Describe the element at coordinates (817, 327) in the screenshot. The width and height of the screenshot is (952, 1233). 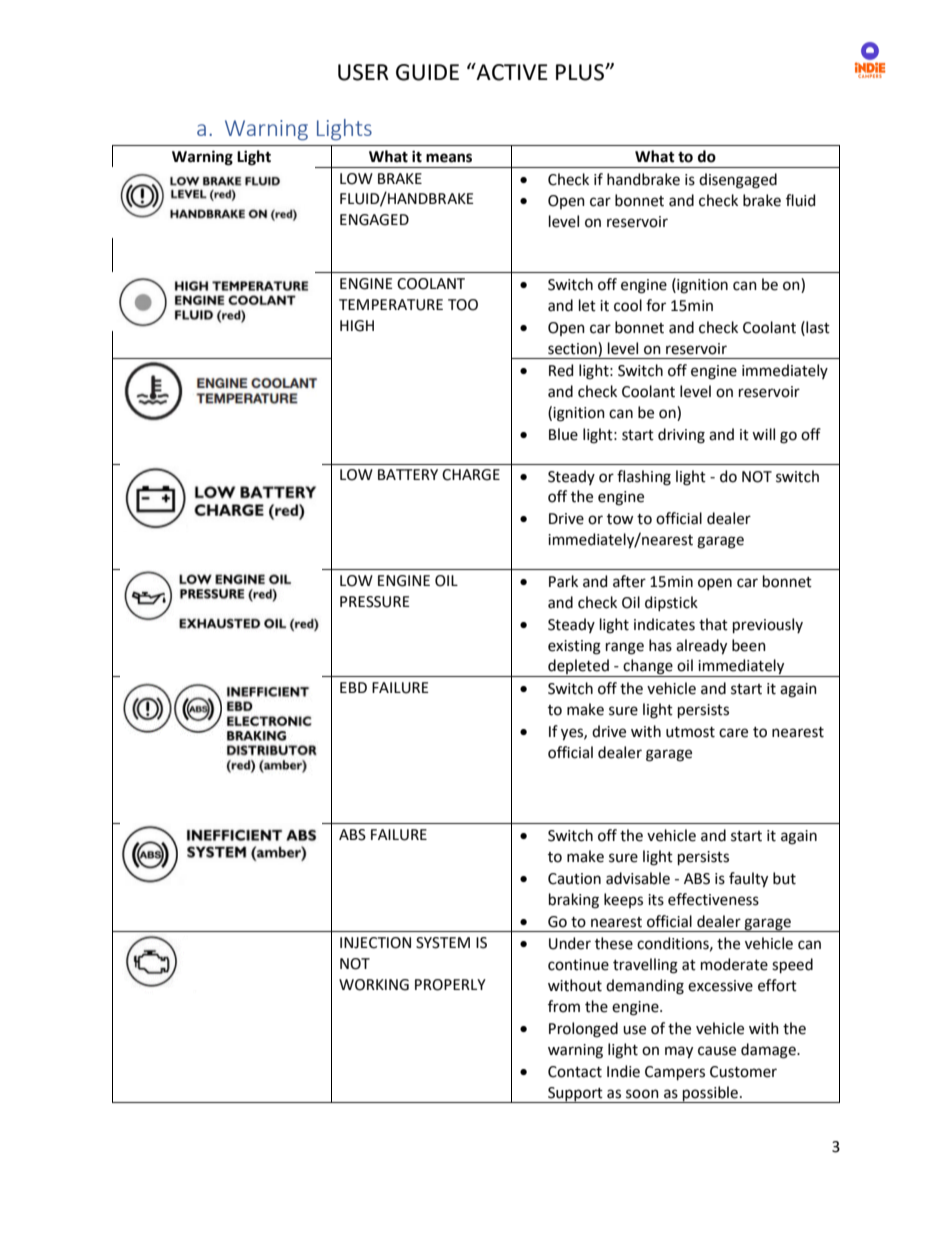
I see `last` at that location.
